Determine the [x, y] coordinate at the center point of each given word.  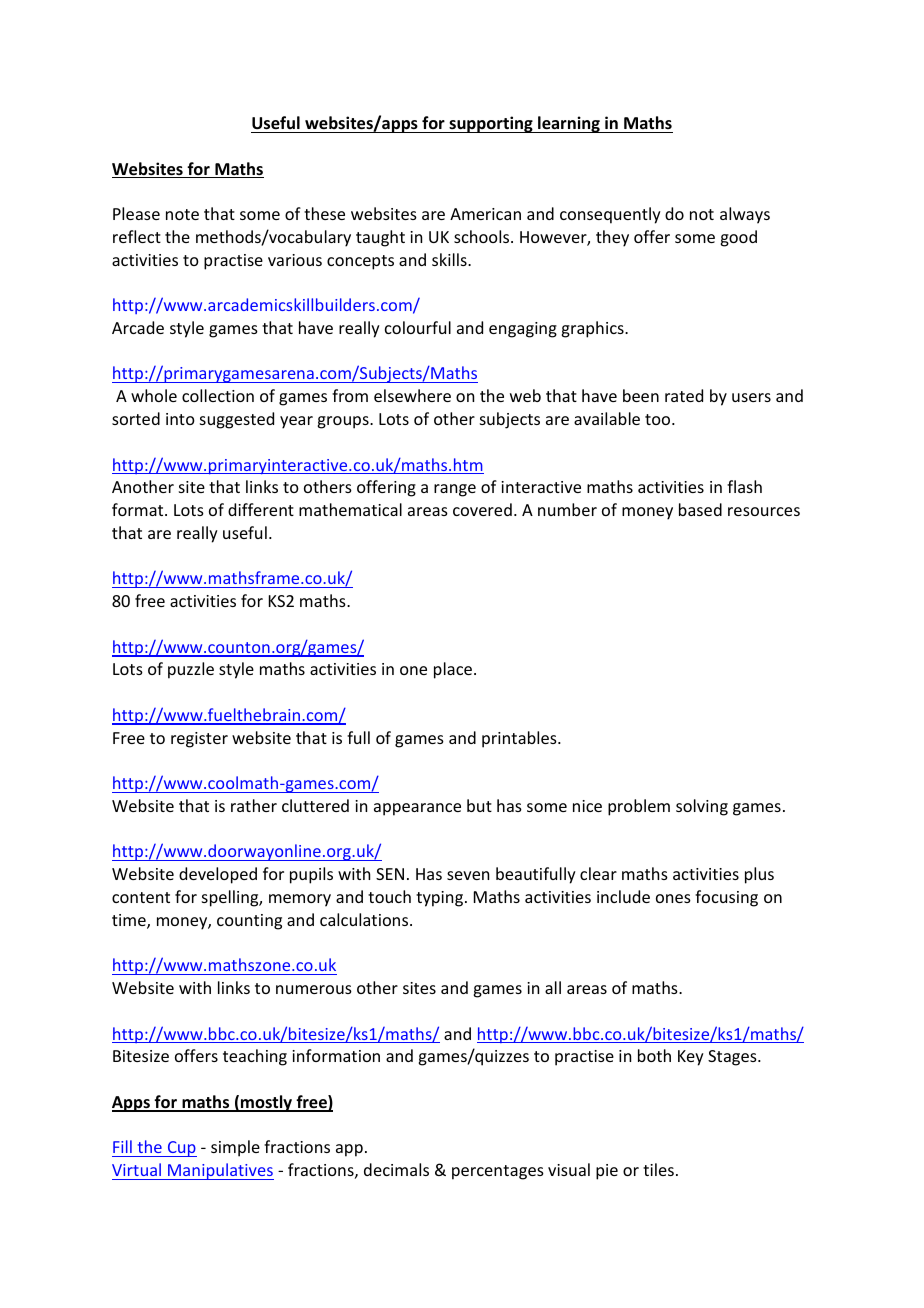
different [261, 509]
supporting [491, 124]
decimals [396, 1169]
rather [254, 805]
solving [702, 807]
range [455, 490]
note [182, 214]
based [700, 509]
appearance [417, 809]
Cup [181, 1149]
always [745, 215]
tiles [658, 1169]
